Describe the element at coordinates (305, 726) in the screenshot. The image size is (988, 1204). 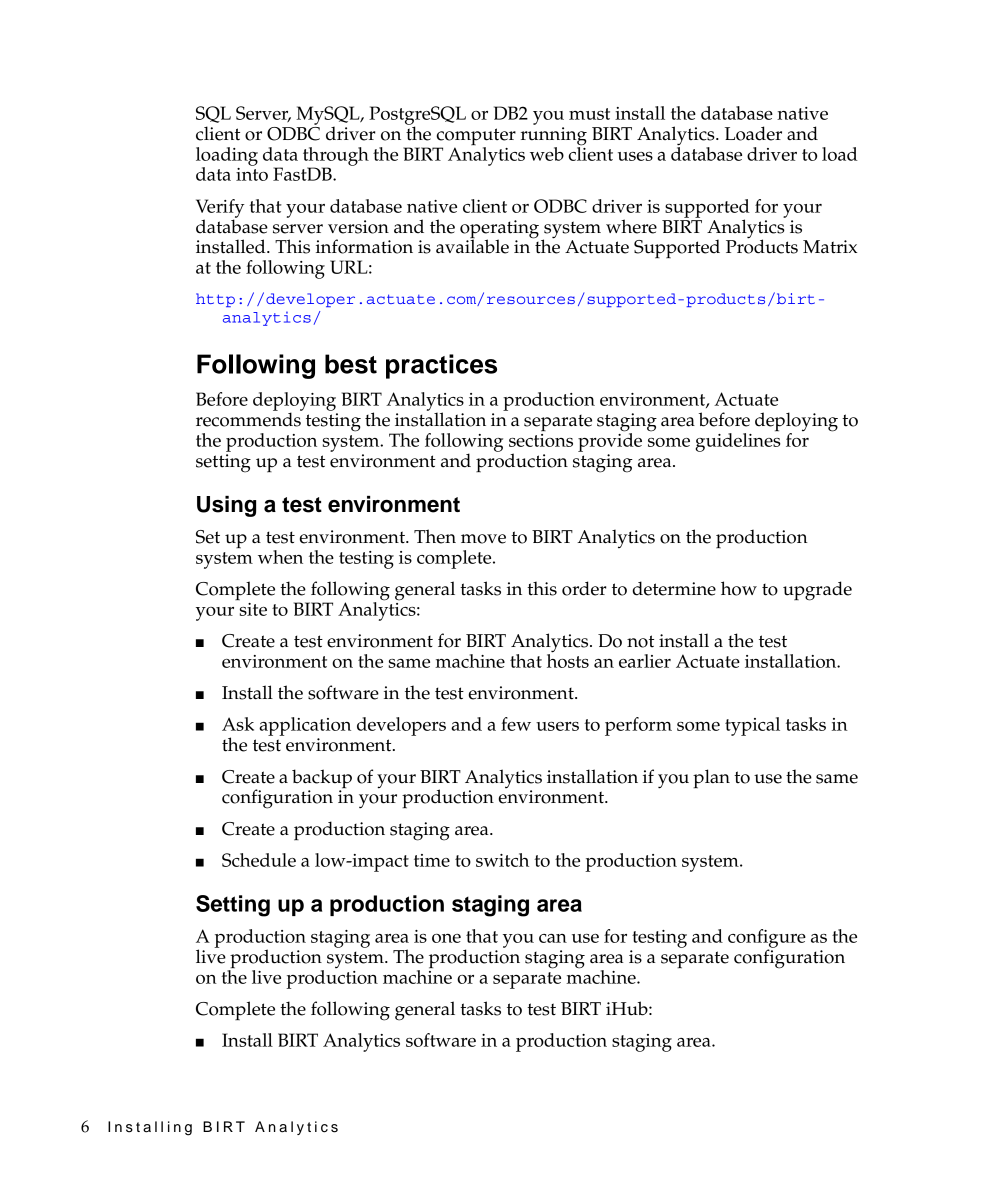
I see `application` at that location.
